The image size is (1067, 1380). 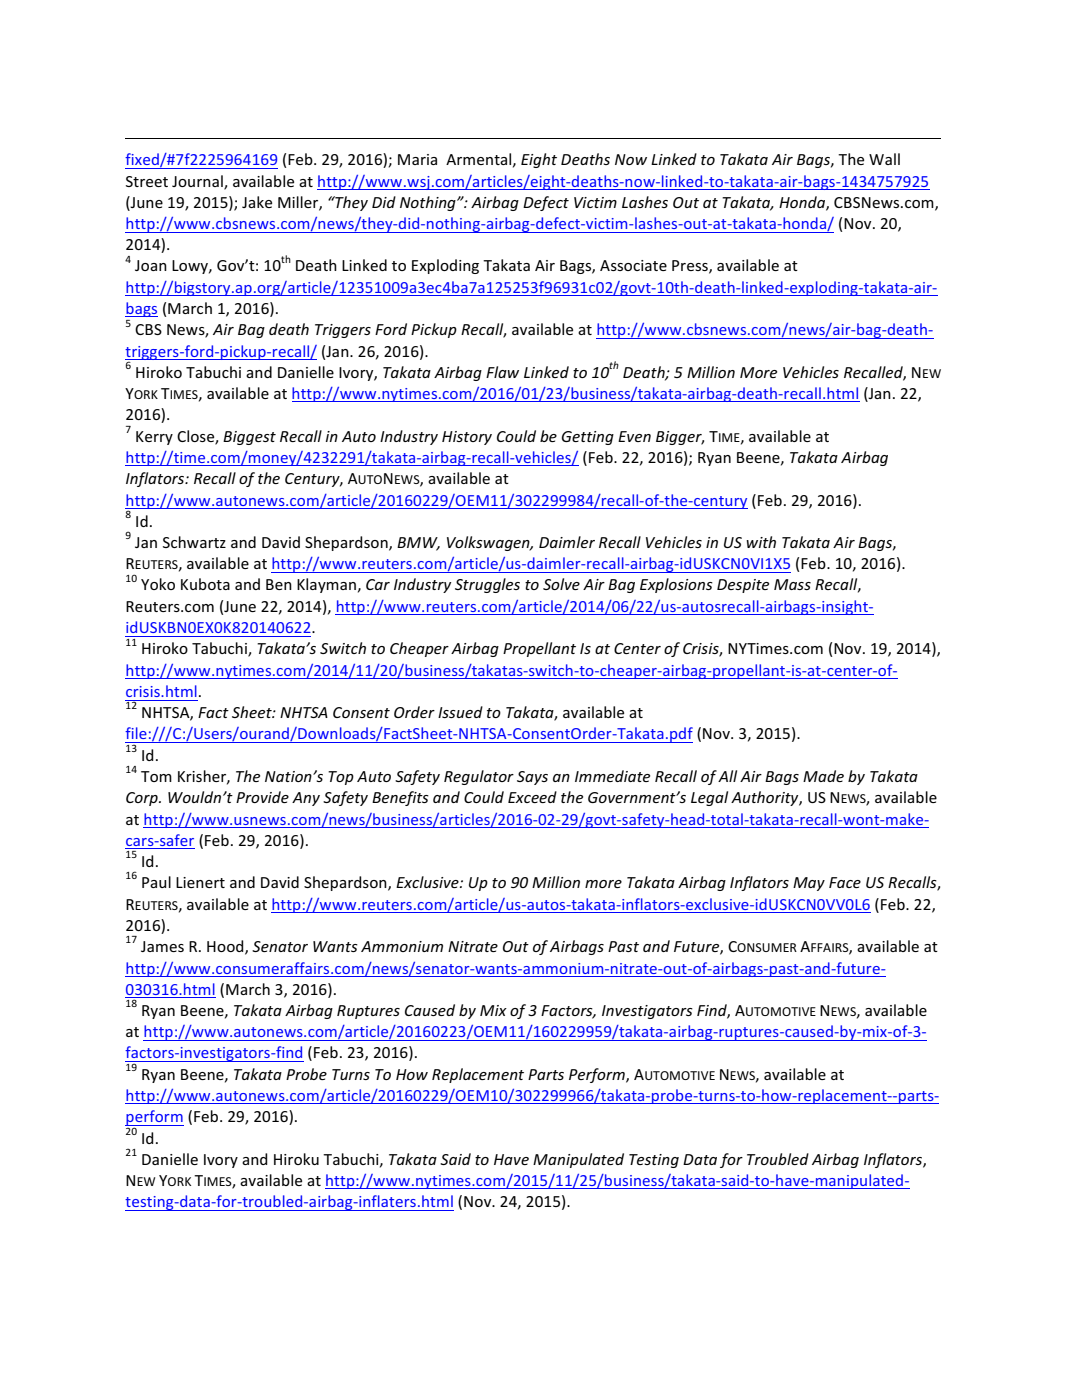 I want to click on History, so click(x=467, y=438).
